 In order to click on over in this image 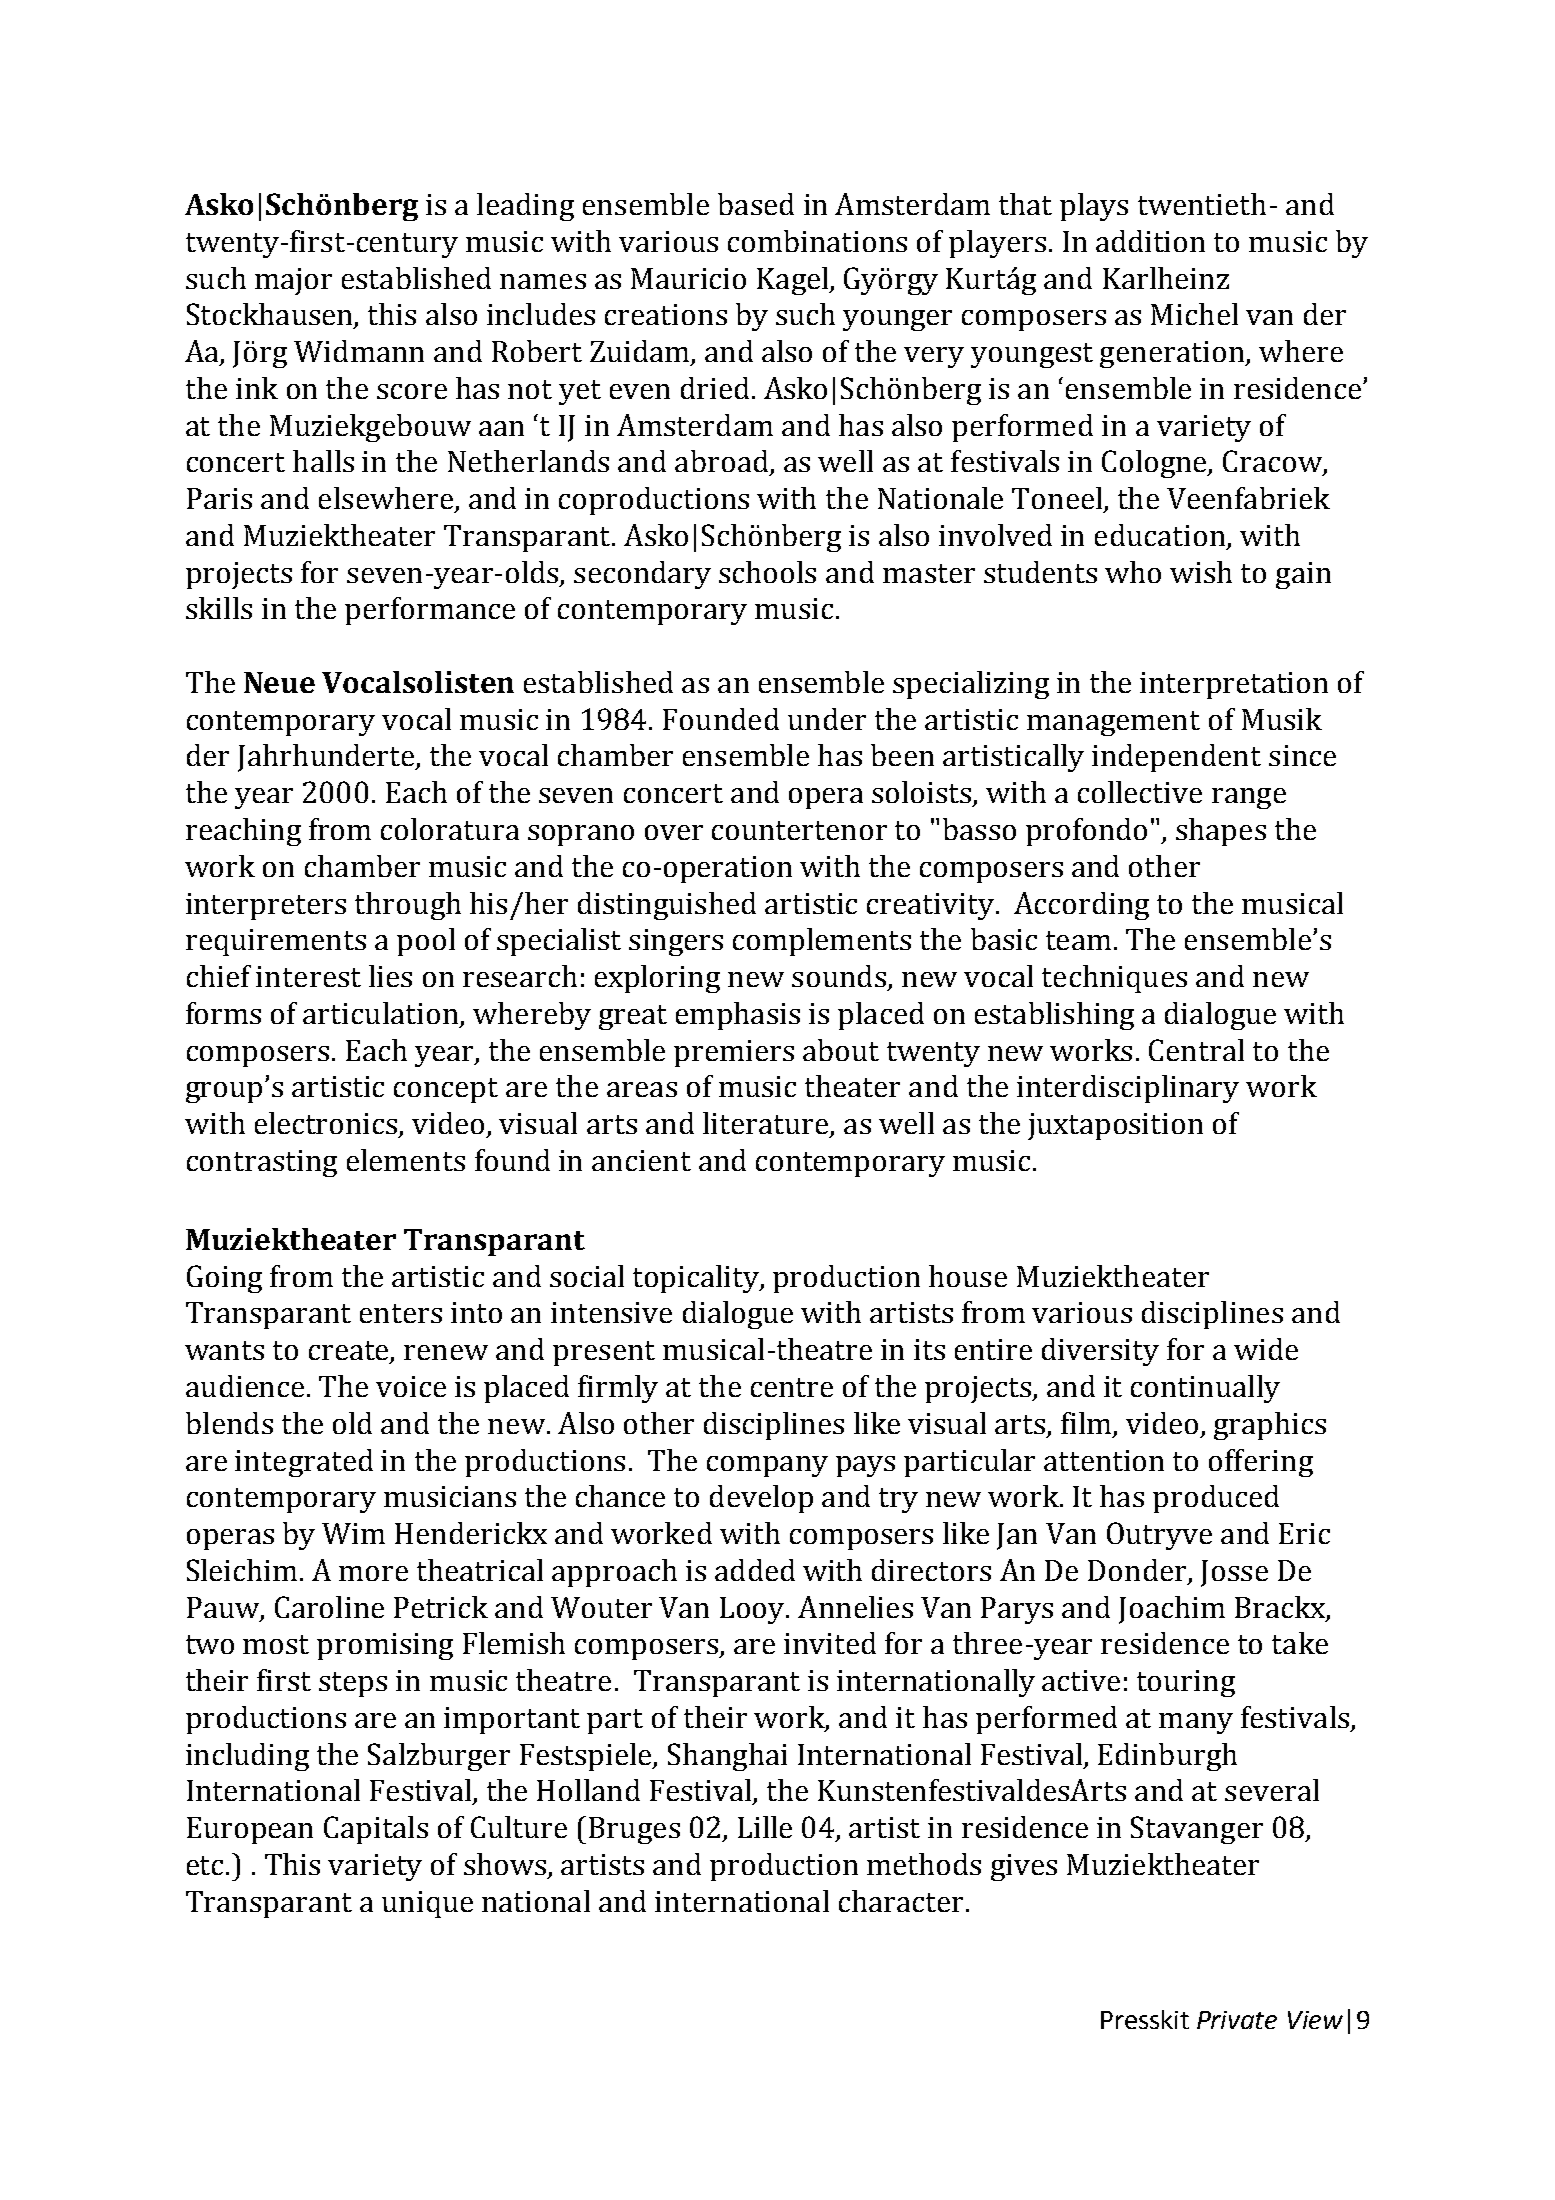, I will do `click(674, 832)`.
